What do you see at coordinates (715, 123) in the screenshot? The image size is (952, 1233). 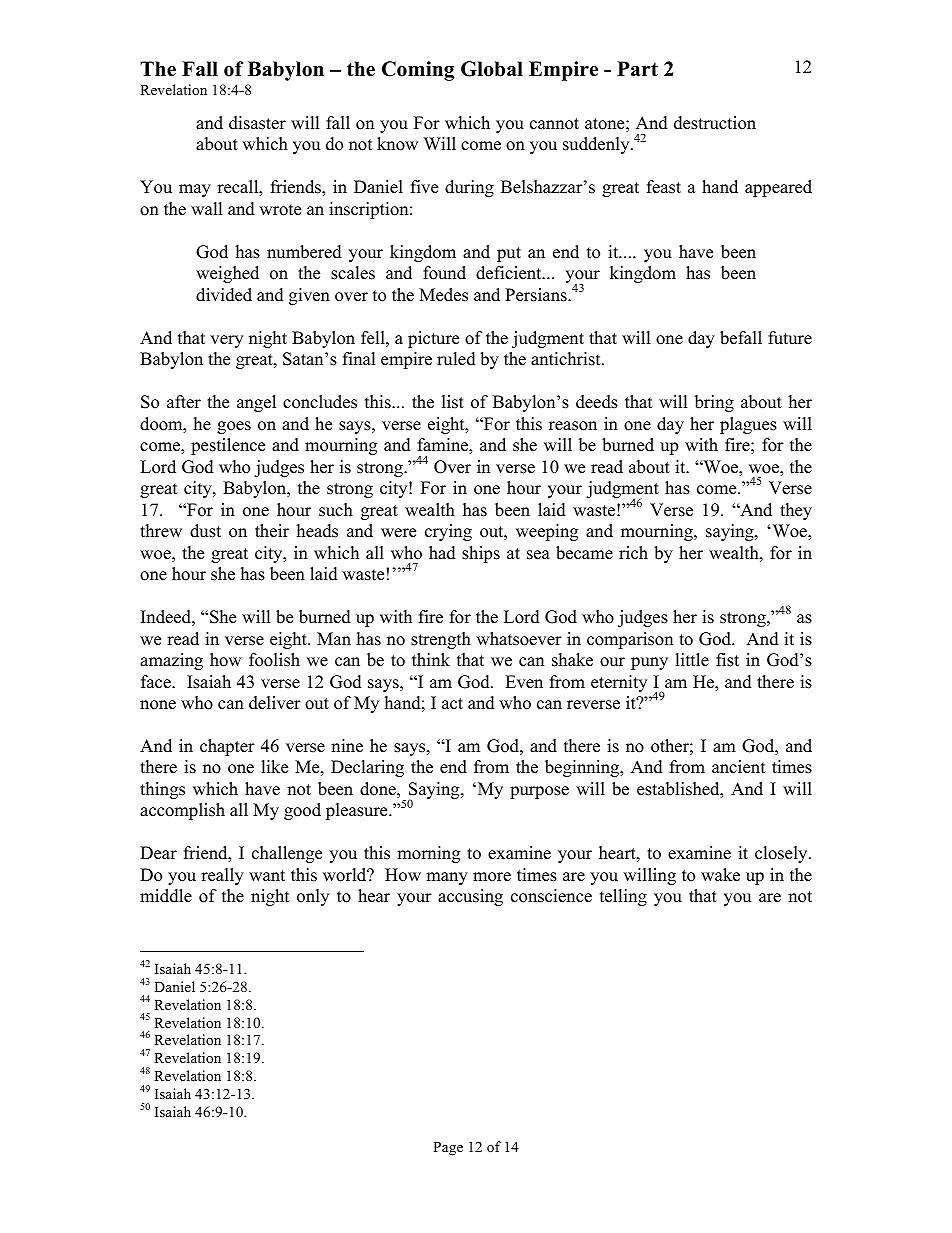 I see `destruction` at bounding box center [715, 123].
